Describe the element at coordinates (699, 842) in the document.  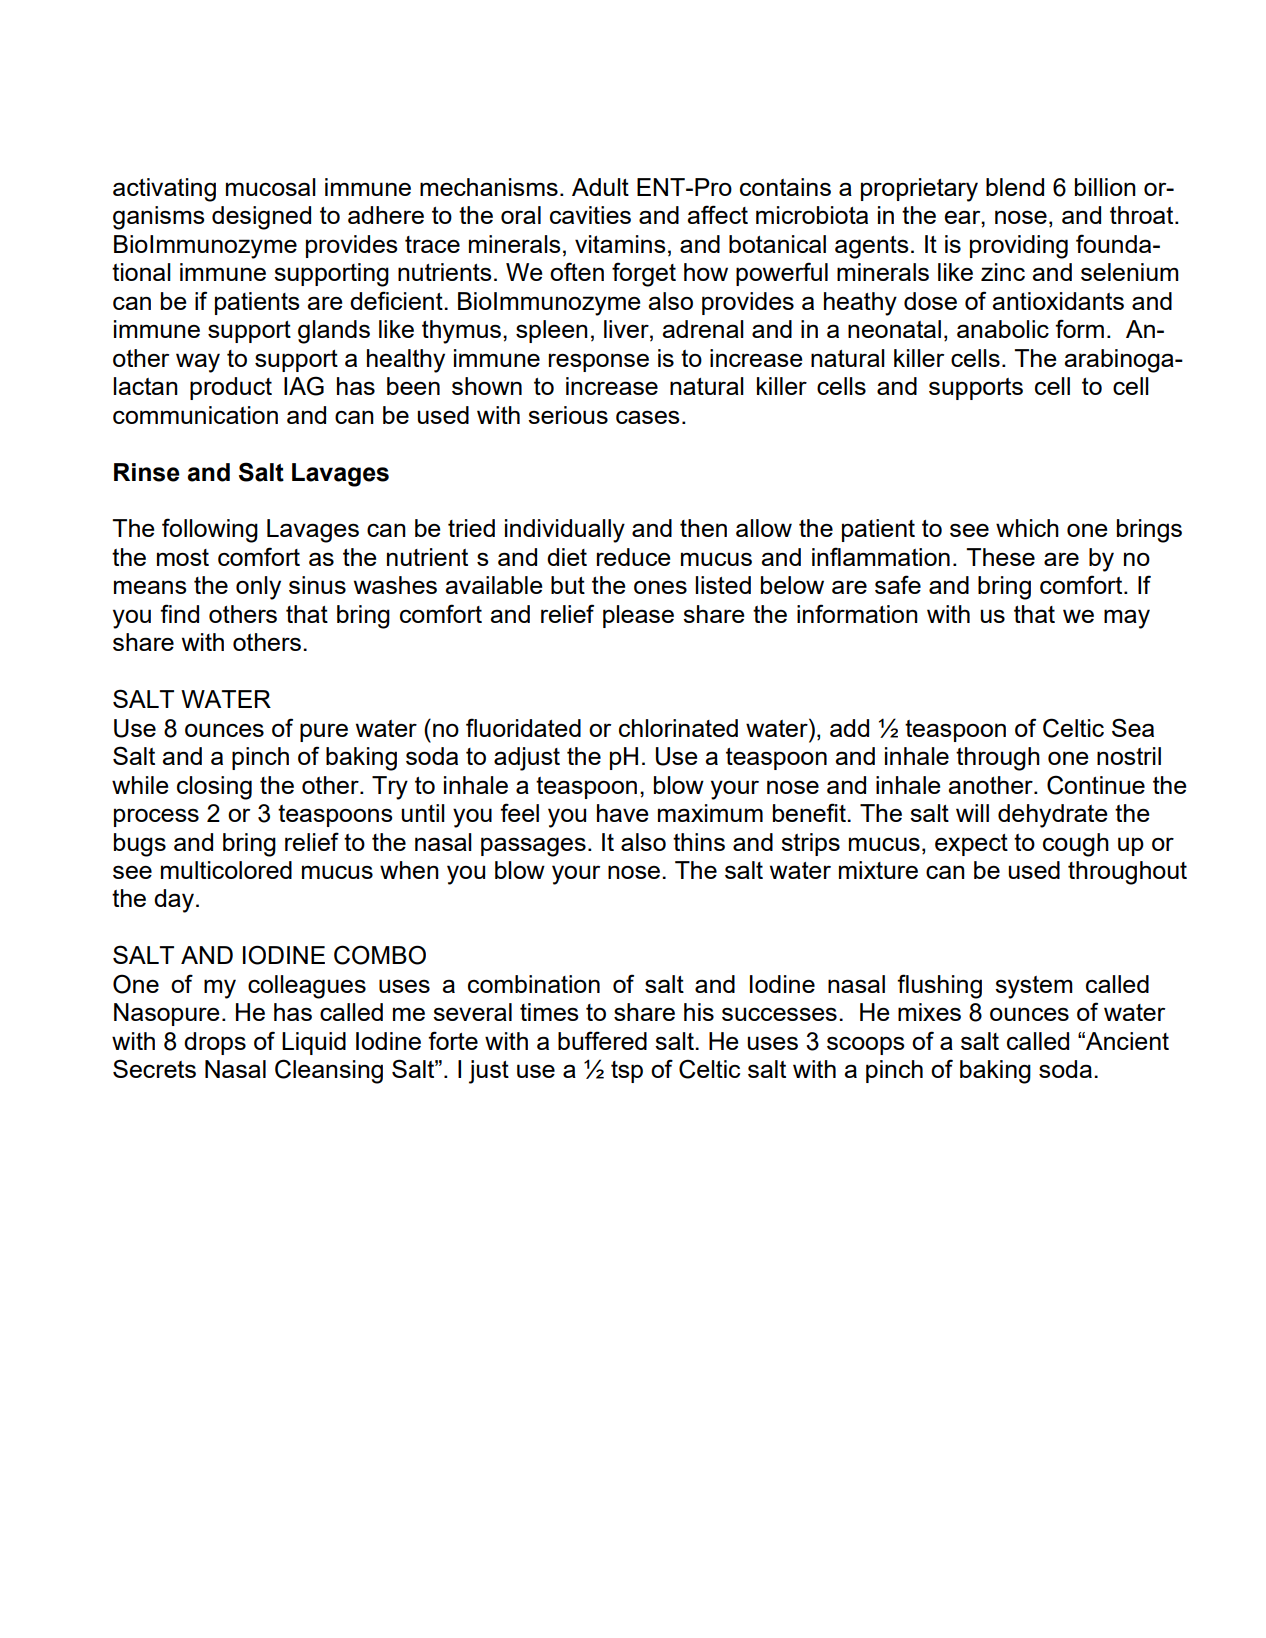
I see `thins` at that location.
